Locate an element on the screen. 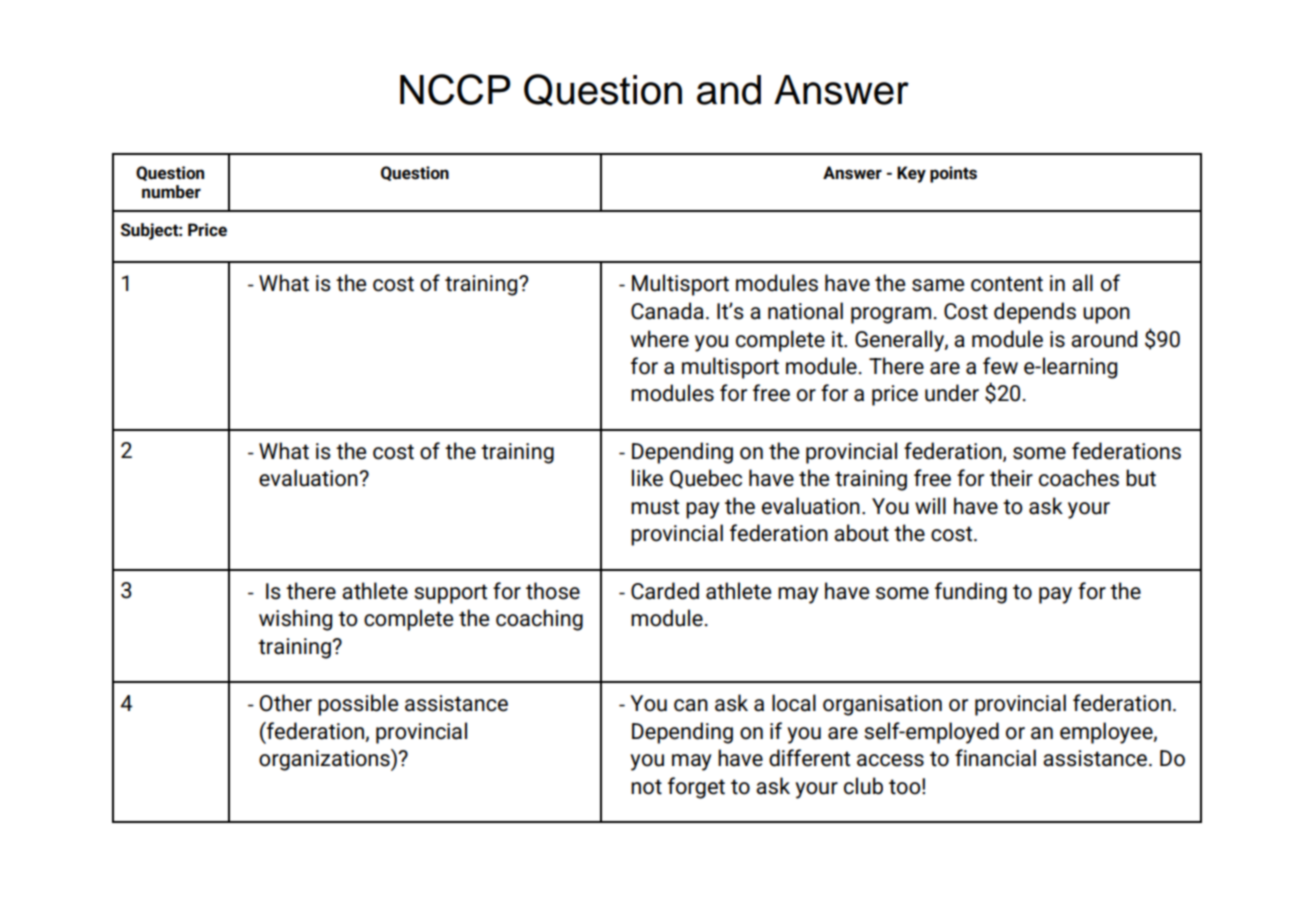  points is located at coordinates (953, 174).
